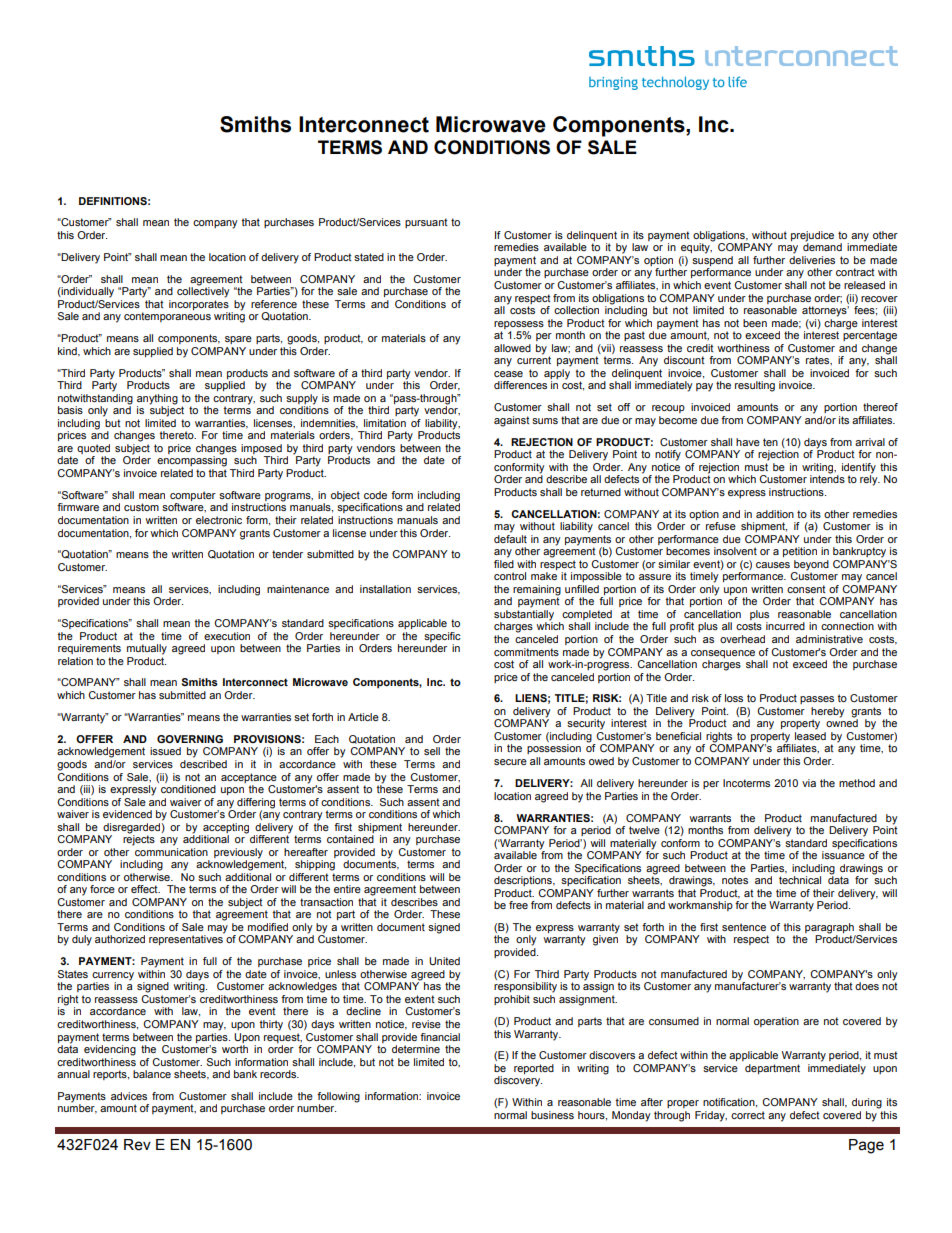 Image resolution: width=952 pixels, height=1233 pixels. I want to click on commitments, so click(526, 652).
